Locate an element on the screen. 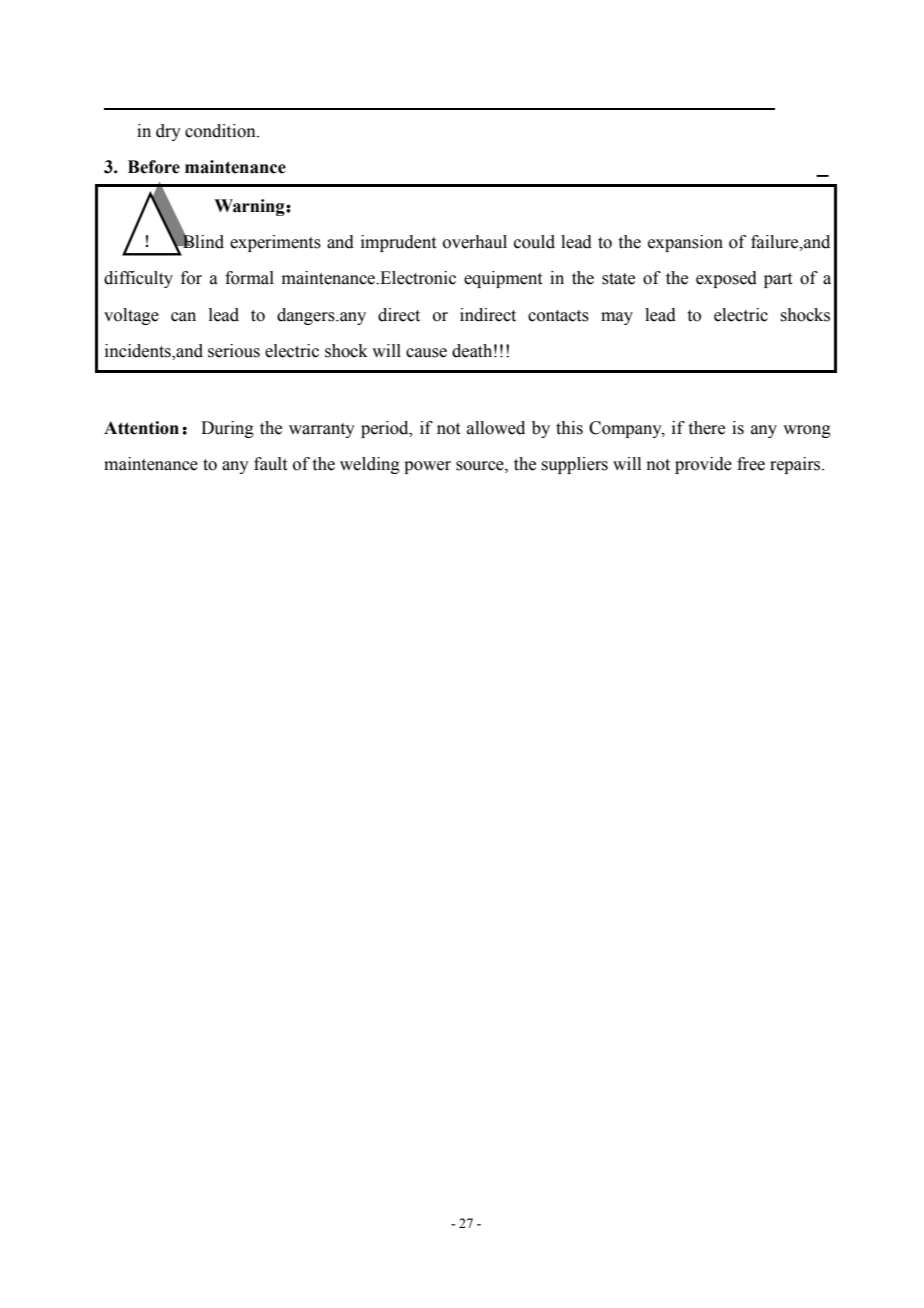  condition is located at coordinates (221, 131).
